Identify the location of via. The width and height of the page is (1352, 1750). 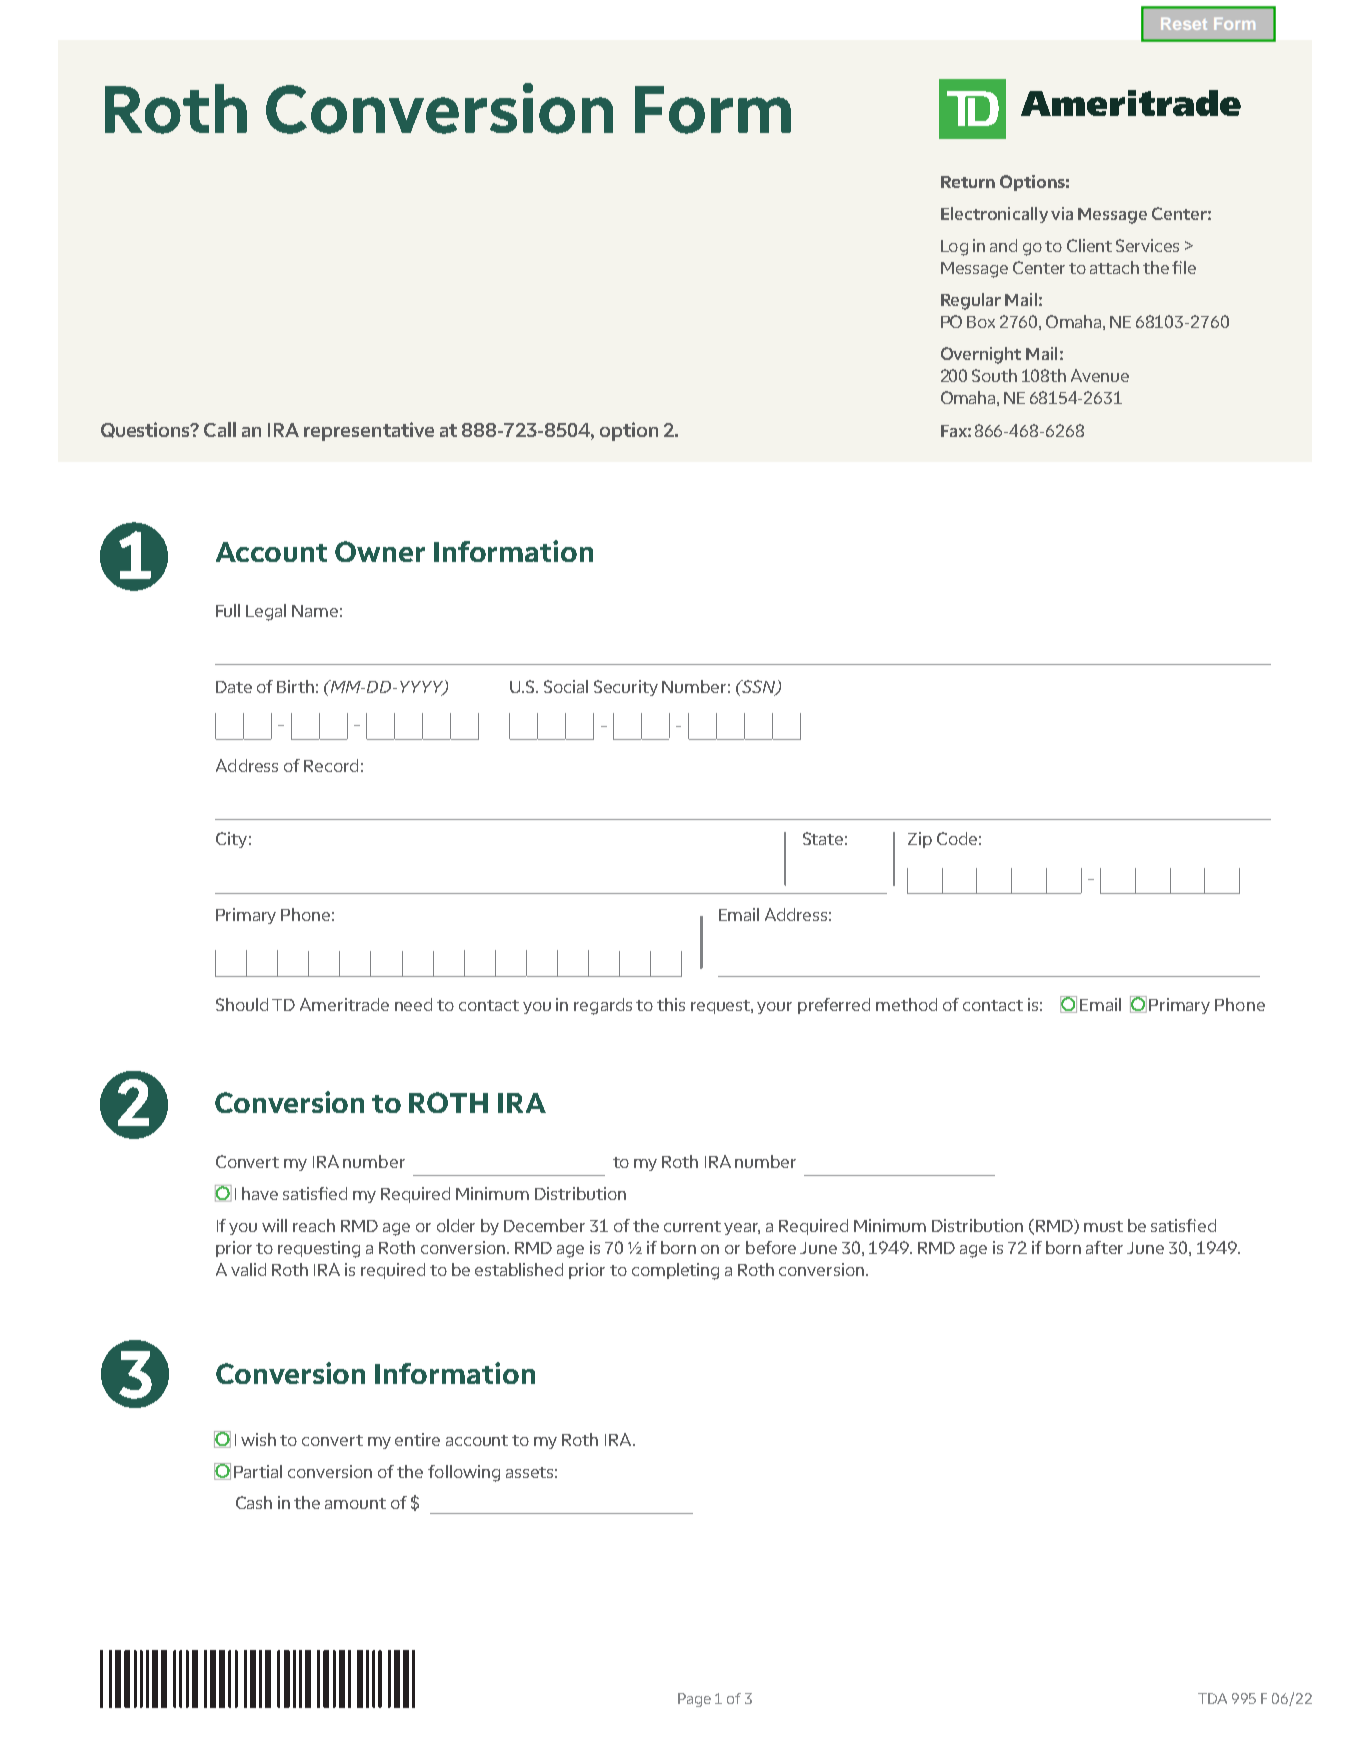
(1062, 213).
